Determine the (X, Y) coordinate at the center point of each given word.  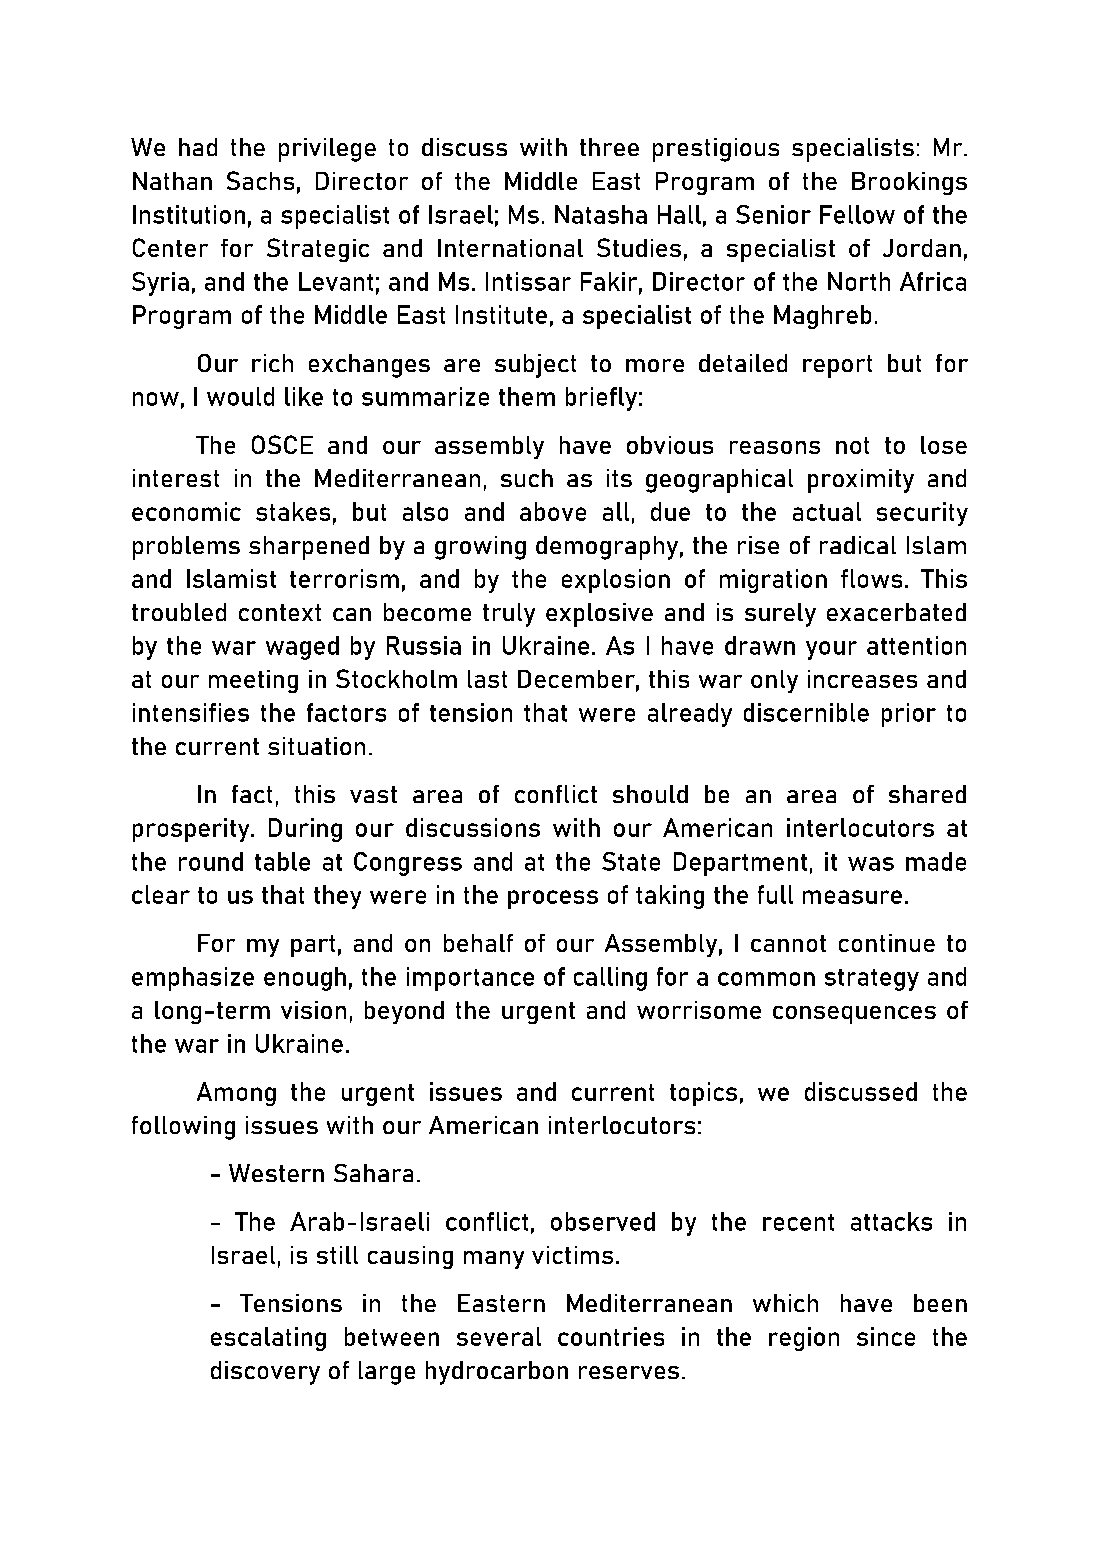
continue (887, 943)
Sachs (260, 180)
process (553, 899)
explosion (616, 581)
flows (871, 578)
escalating (268, 1339)
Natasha (601, 214)
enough (305, 979)
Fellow (857, 214)
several (499, 1336)
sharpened (309, 548)
